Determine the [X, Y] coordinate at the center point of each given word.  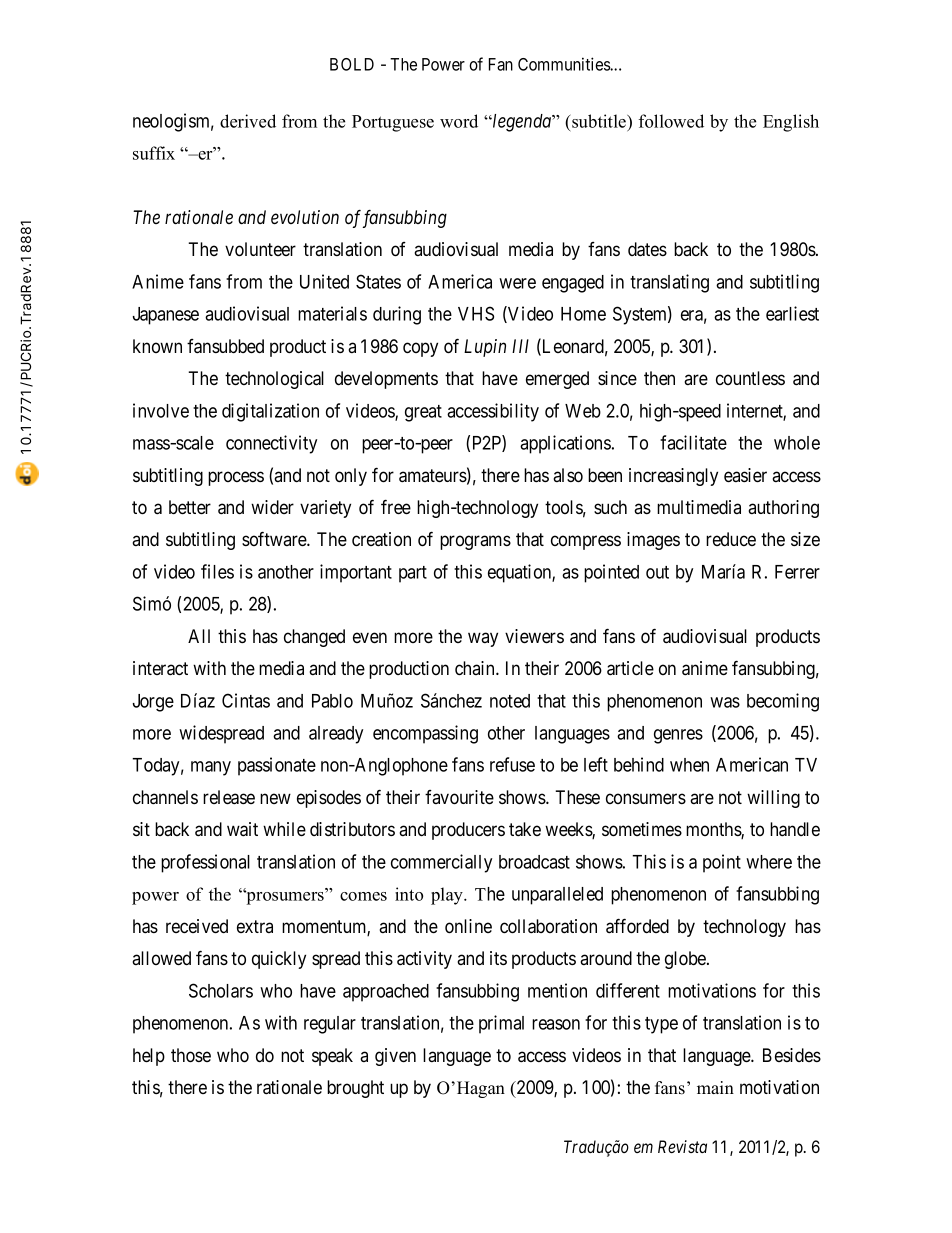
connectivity [271, 444]
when [689, 765]
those [191, 1055]
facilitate [693, 442]
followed [671, 121]
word [459, 121]
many [211, 768]
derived [248, 121]
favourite [459, 797]
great [423, 413]
